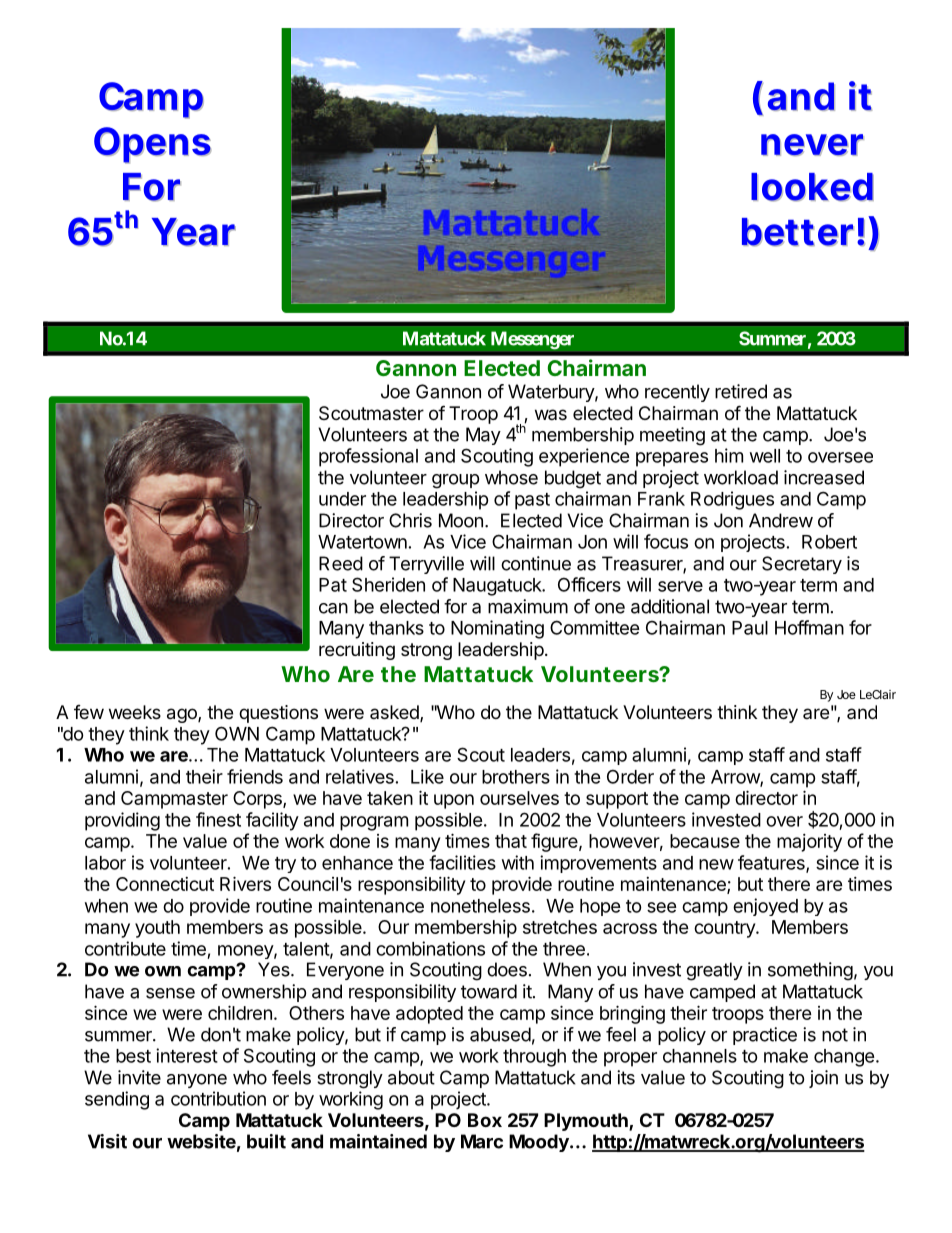 The width and height of the page is (952, 1233). What do you see at coordinates (368, 457) in the page?
I see `professional` at bounding box center [368, 457].
